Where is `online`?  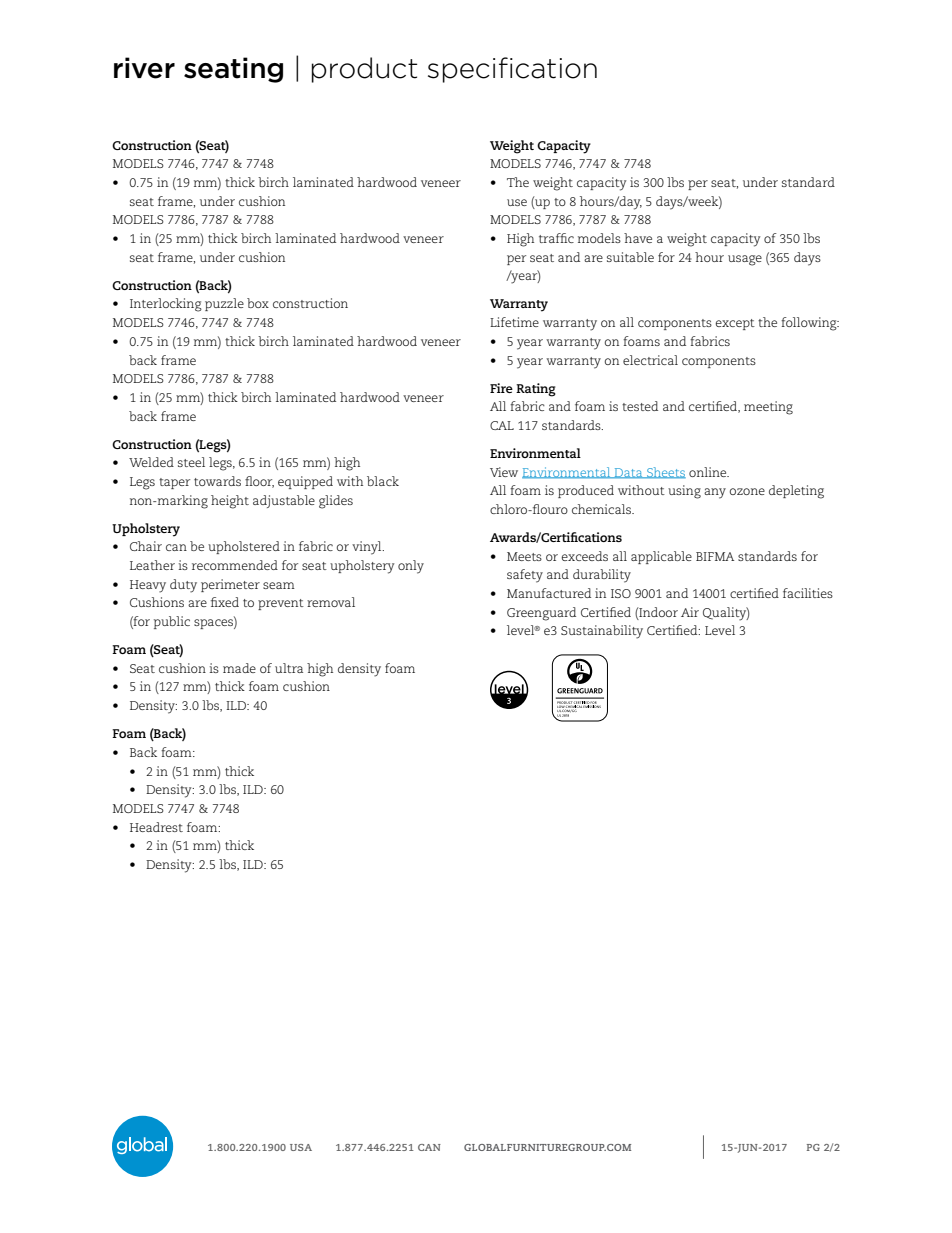 online is located at coordinates (709, 472).
